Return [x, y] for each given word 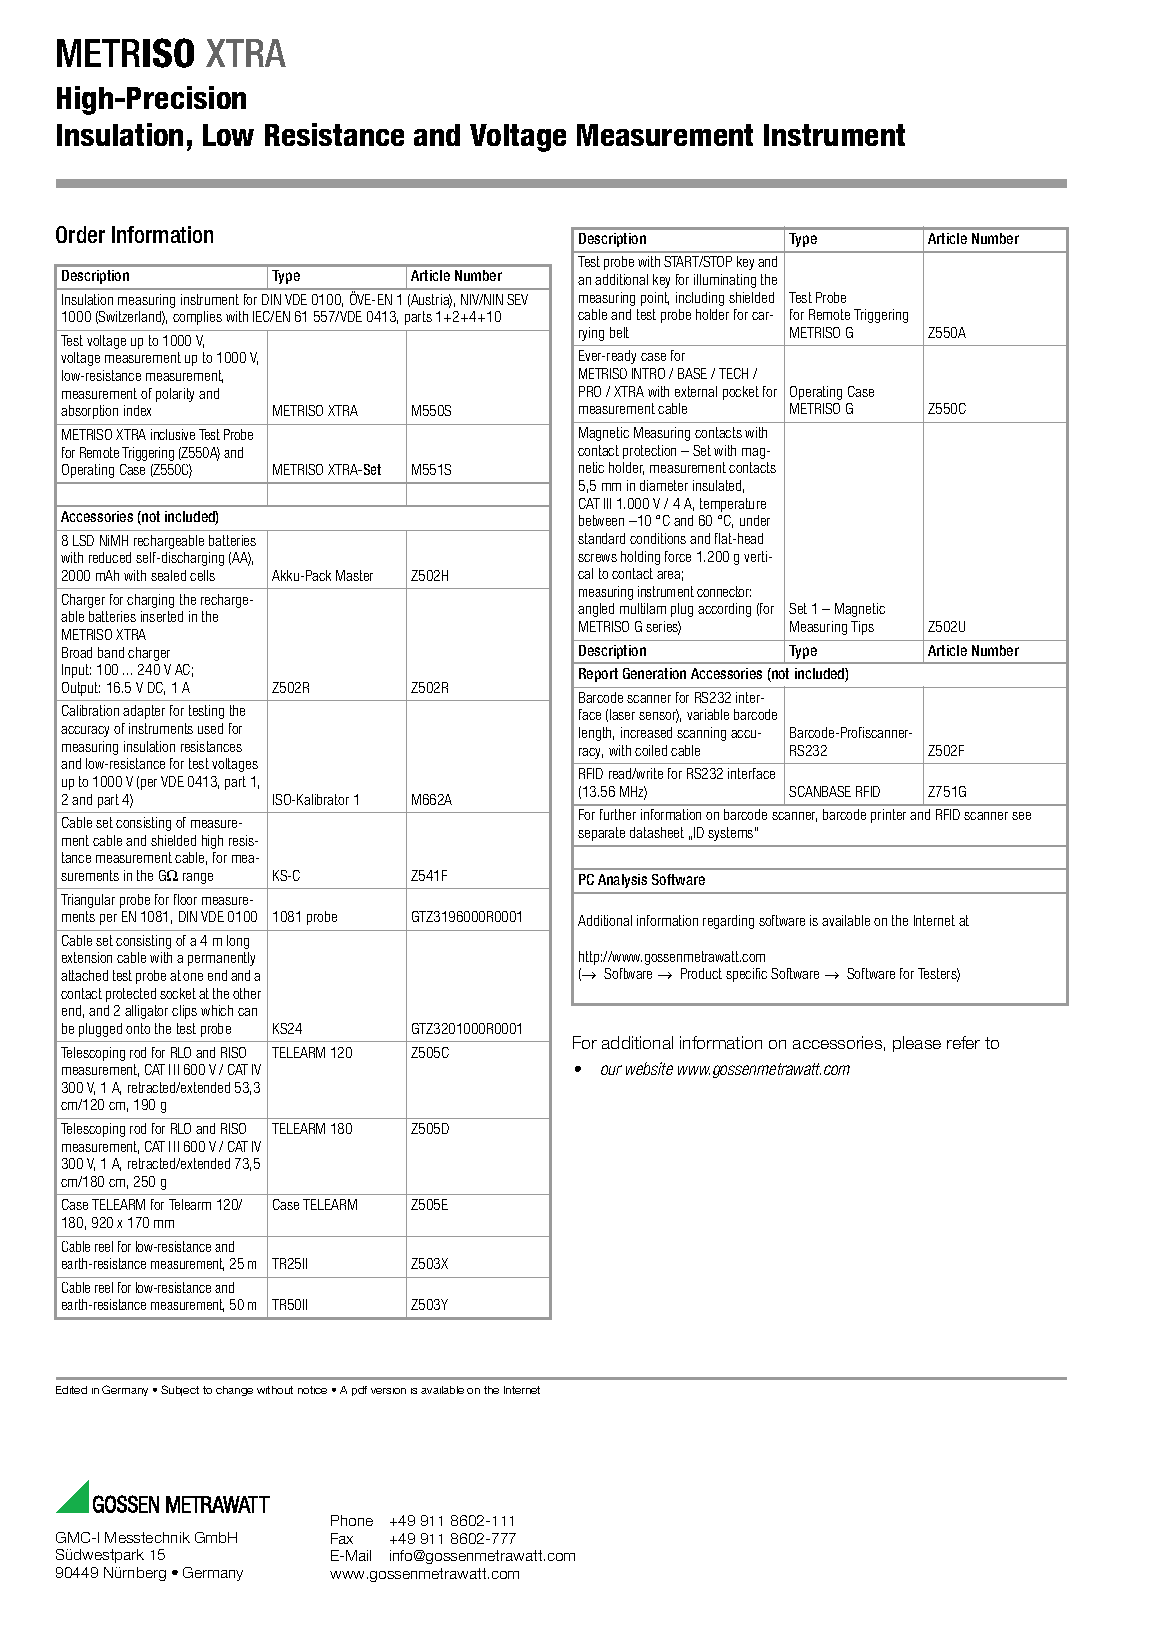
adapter [144, 712]
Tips [862, 628]
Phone [352, 1520]
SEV [517, 299]
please [917, 1044]
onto [138, 1028]
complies [197, 318]
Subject [180, 1390]
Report [598, 675]
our [611, 1070]
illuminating [725, 281]
